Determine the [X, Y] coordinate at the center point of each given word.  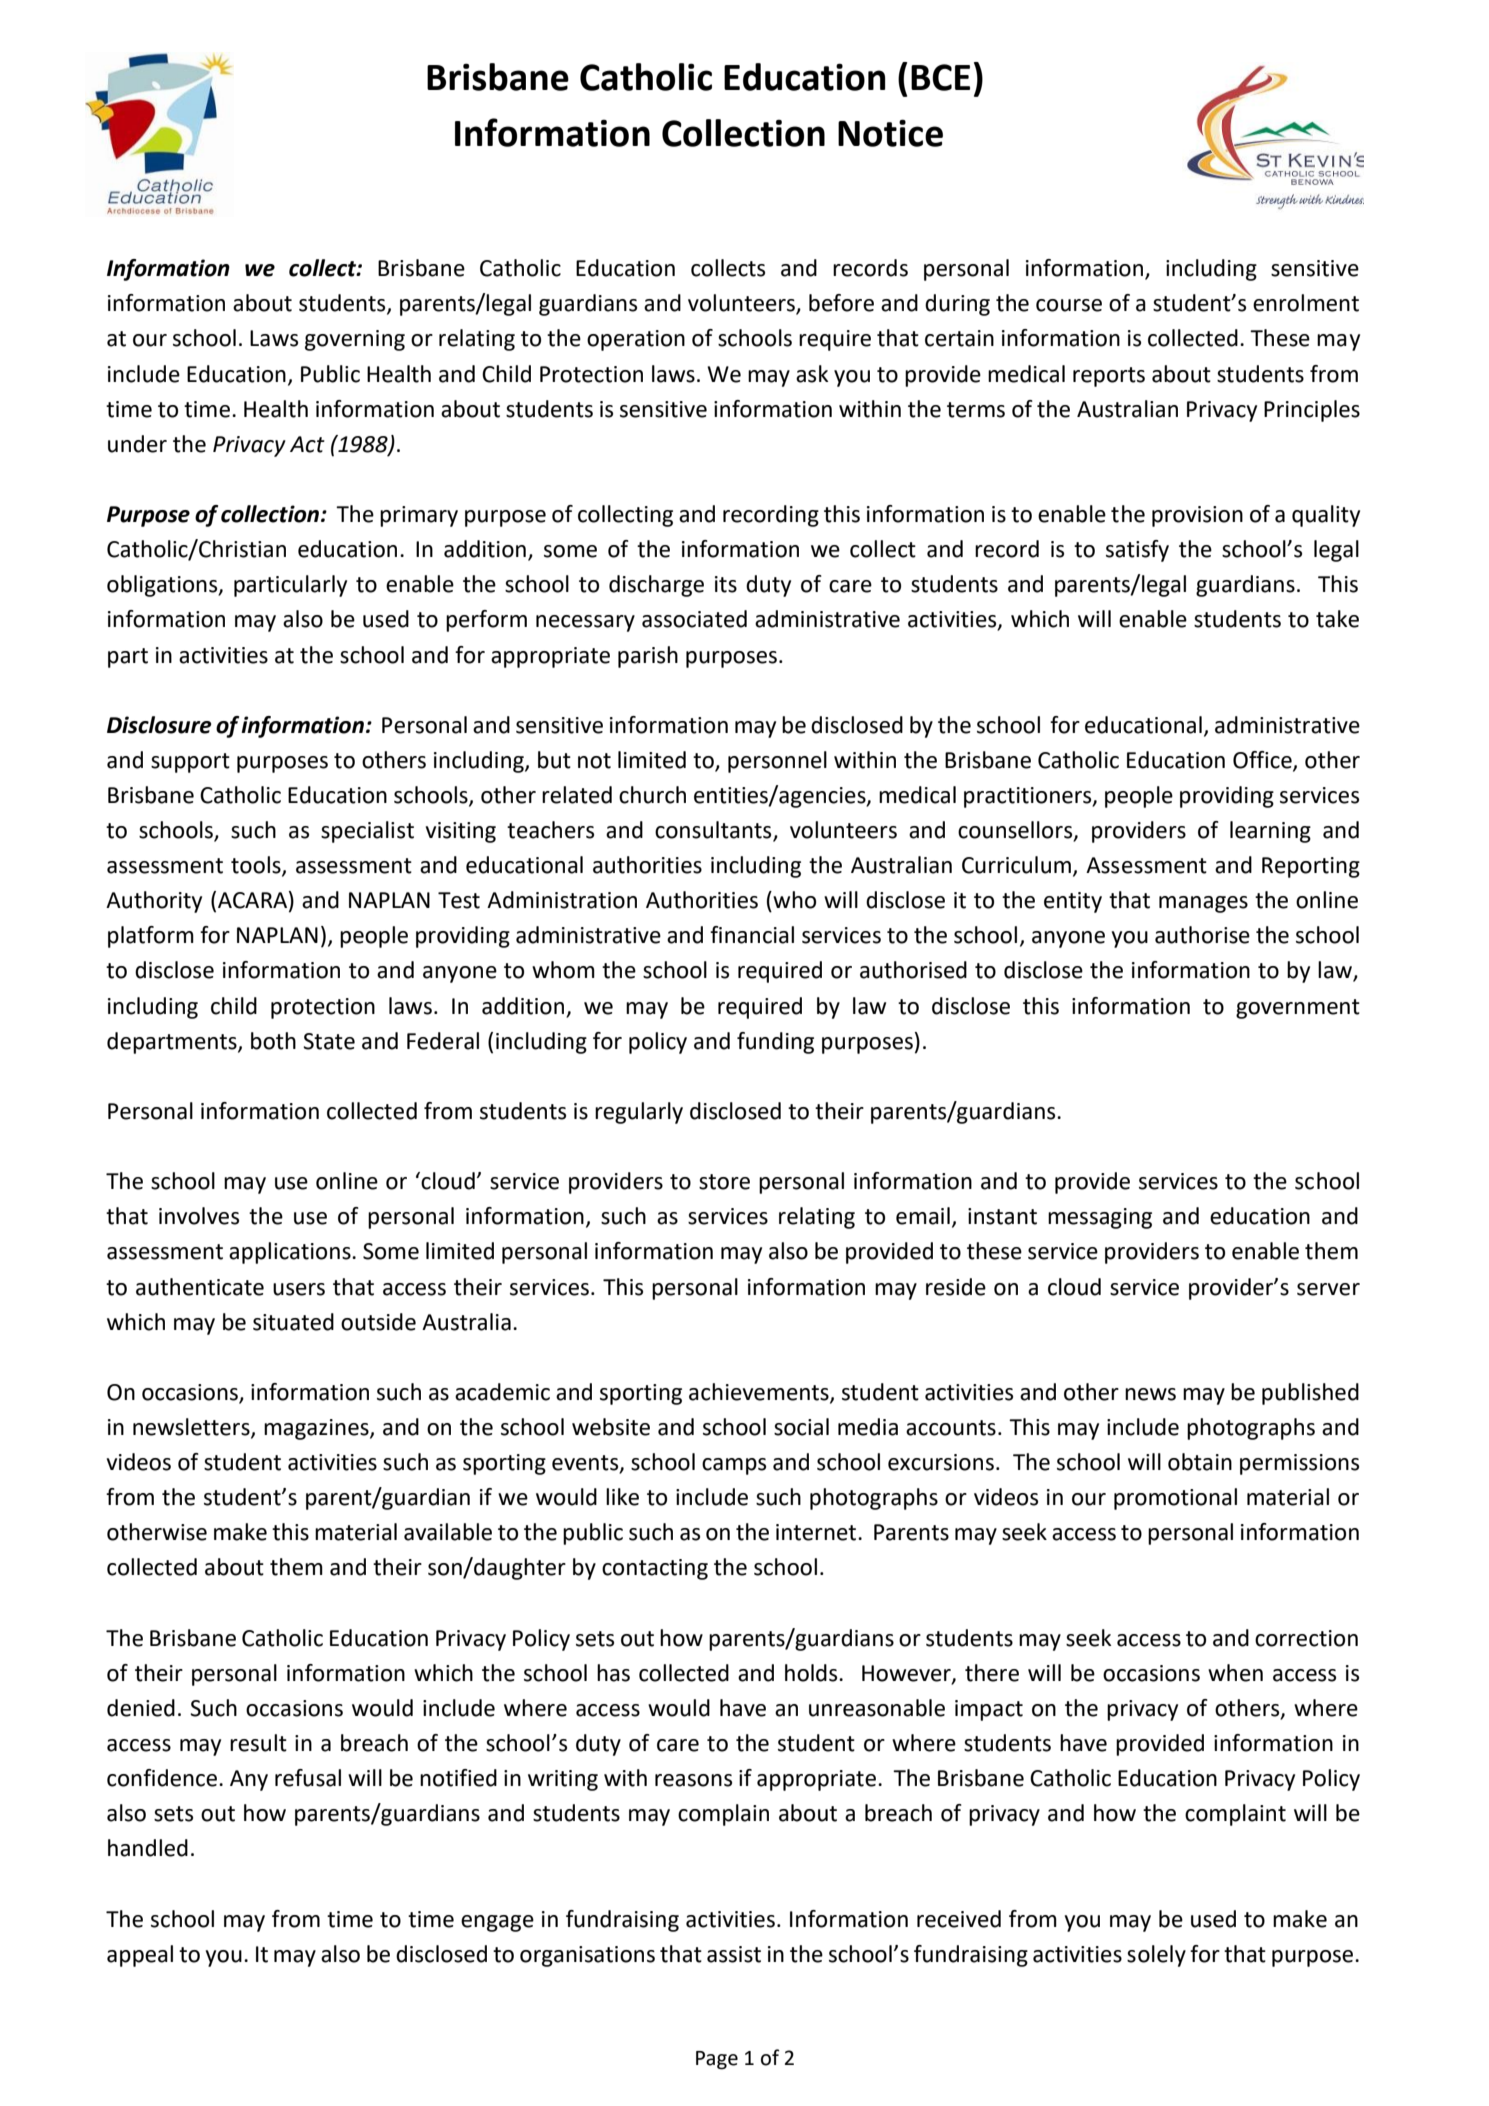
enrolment [1306, 303]
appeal [140, 1956]
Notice [890, 133]
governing [355, 340]
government [1298, 1009]
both [273, 1041]
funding [775, 1043]
